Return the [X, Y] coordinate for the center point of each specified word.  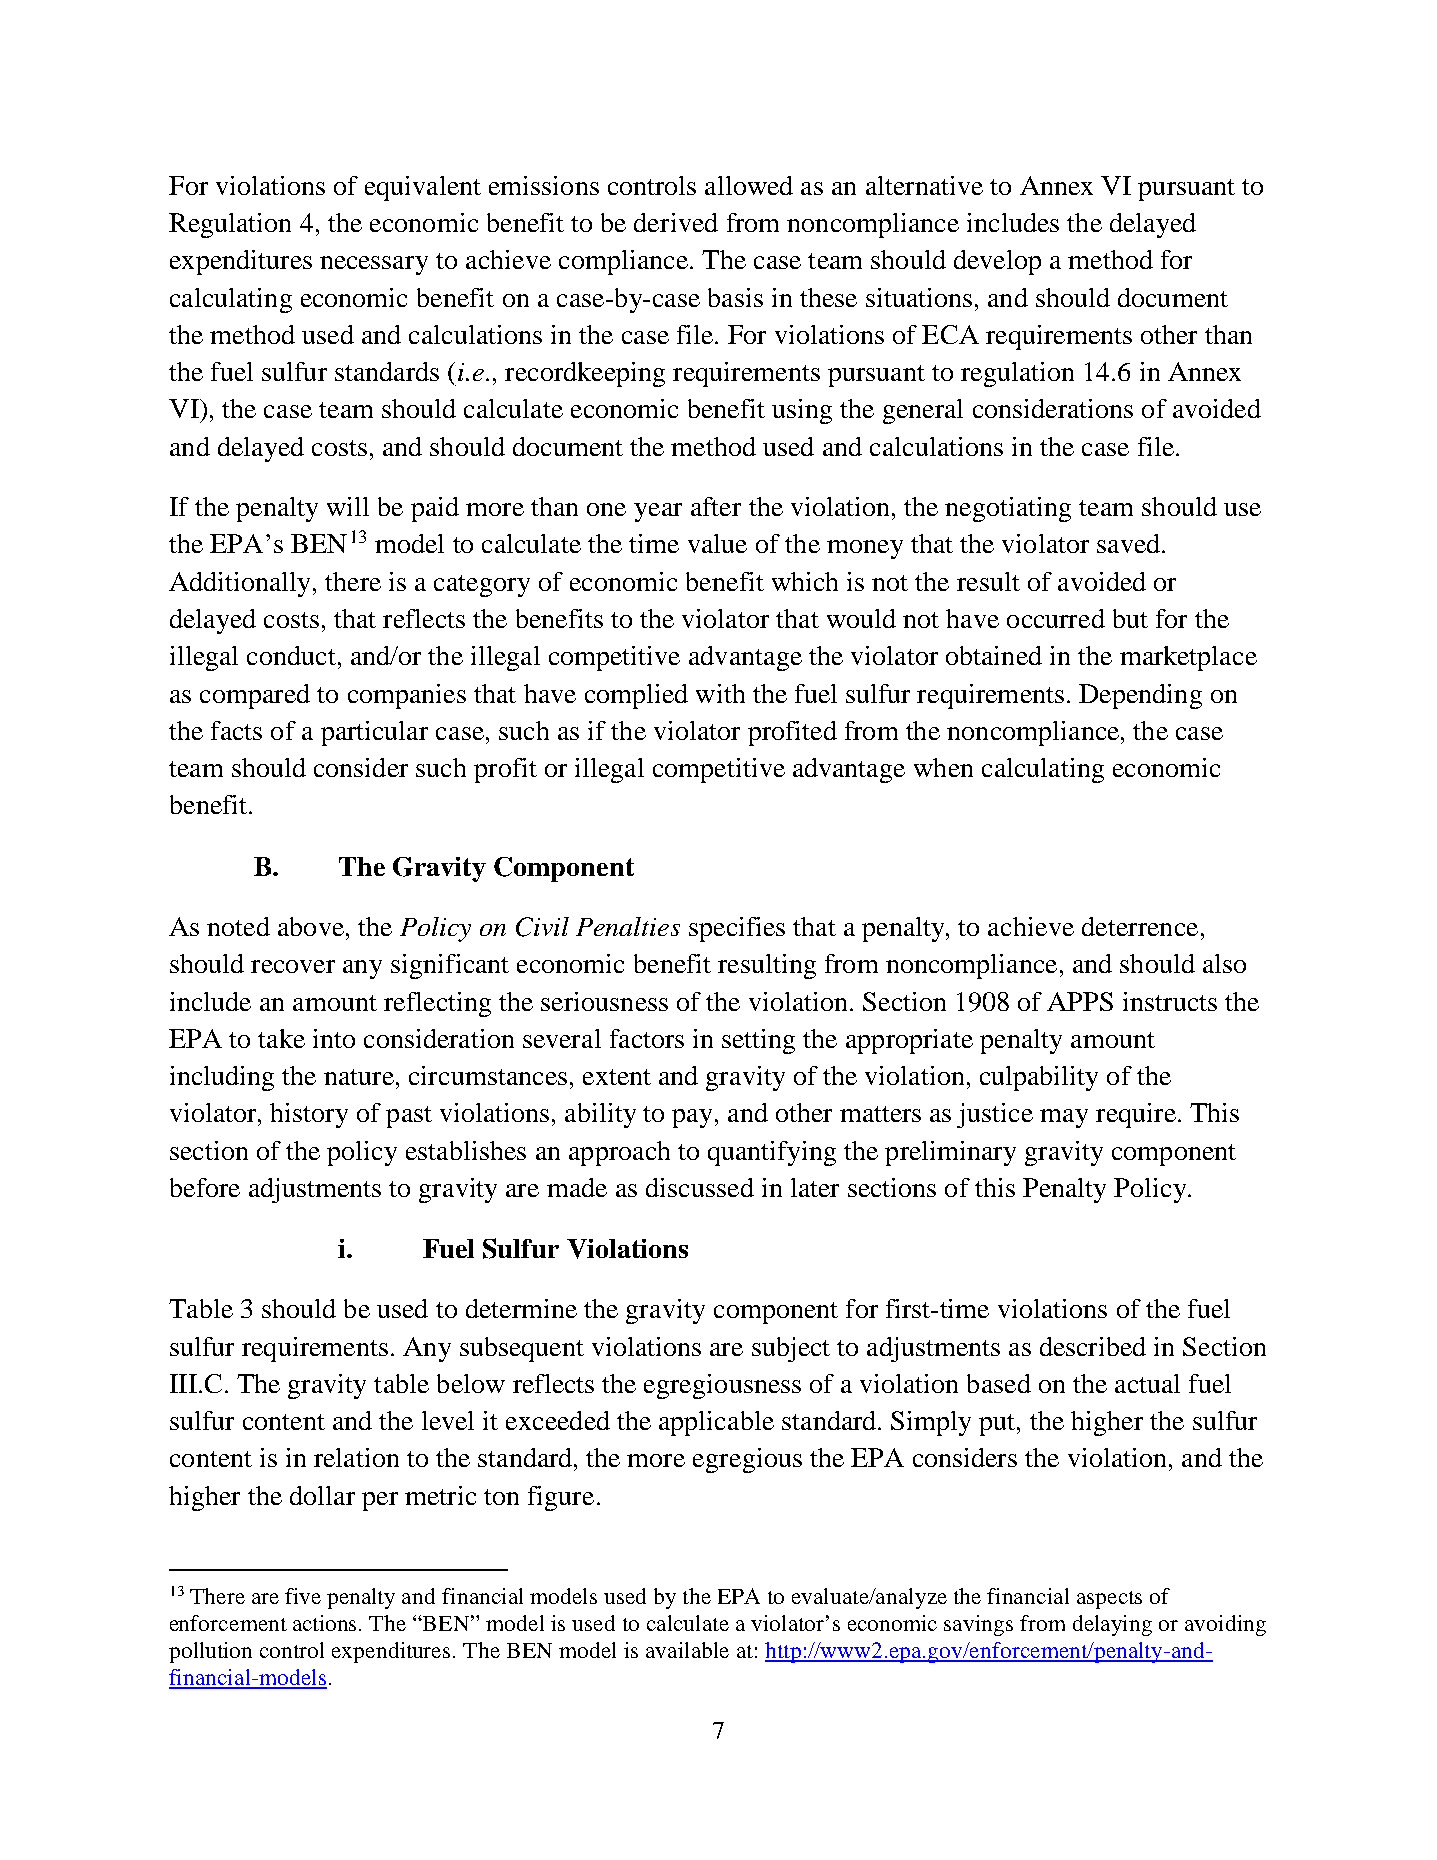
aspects [1109, 1600]
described [1093, 1346]
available [687, 1650]
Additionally [241, 584]
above [311, 926]
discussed [700, 1187]
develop [997, 262]
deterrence [1140, 926]
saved [1130, 543]
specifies [737, 929]
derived [676, 222]
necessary [374, 265]
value [717, 543]
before [205, 1187]
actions [326, 1623]
